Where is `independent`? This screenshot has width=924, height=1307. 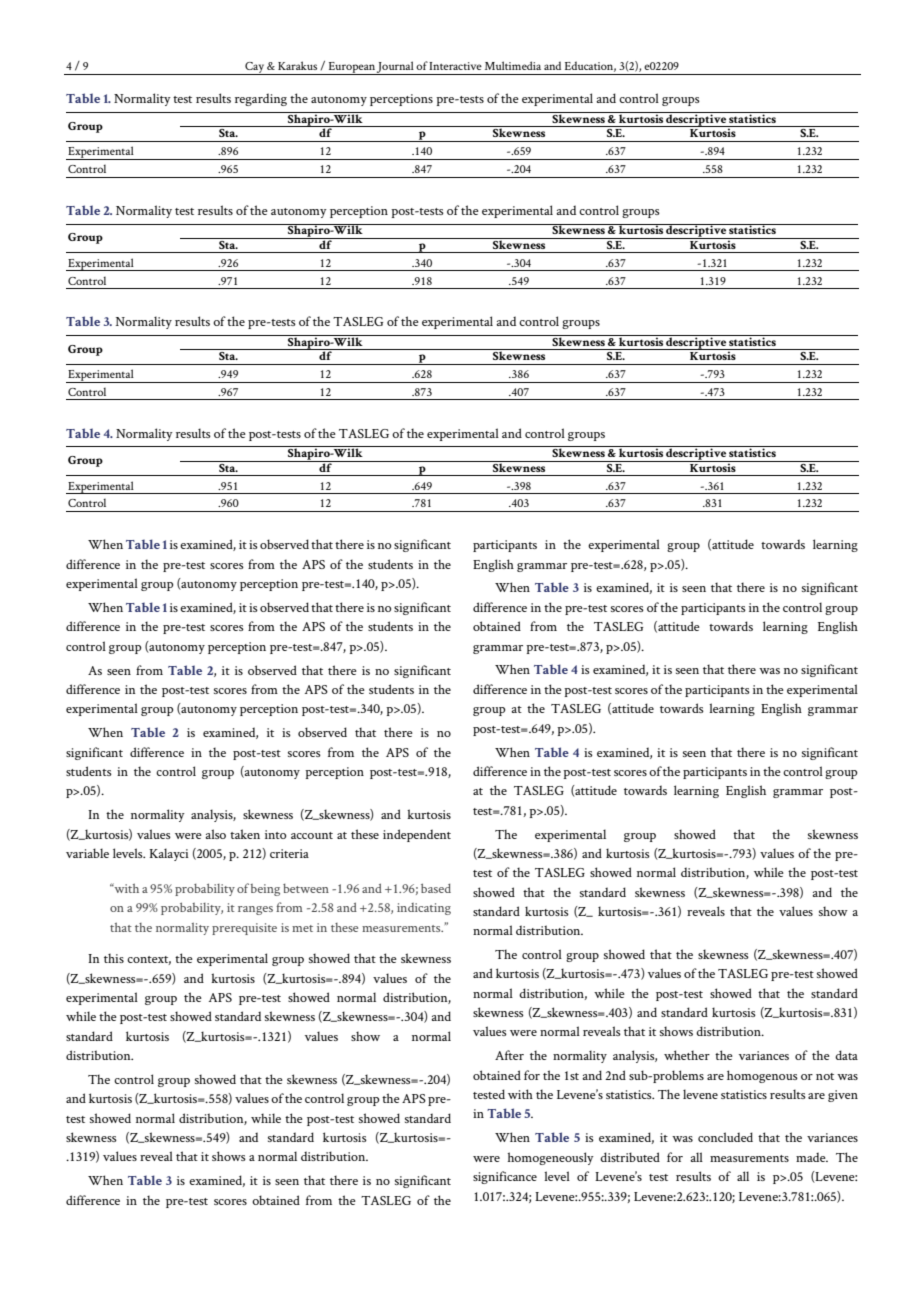 independent is located at coordinates (417, 835).
